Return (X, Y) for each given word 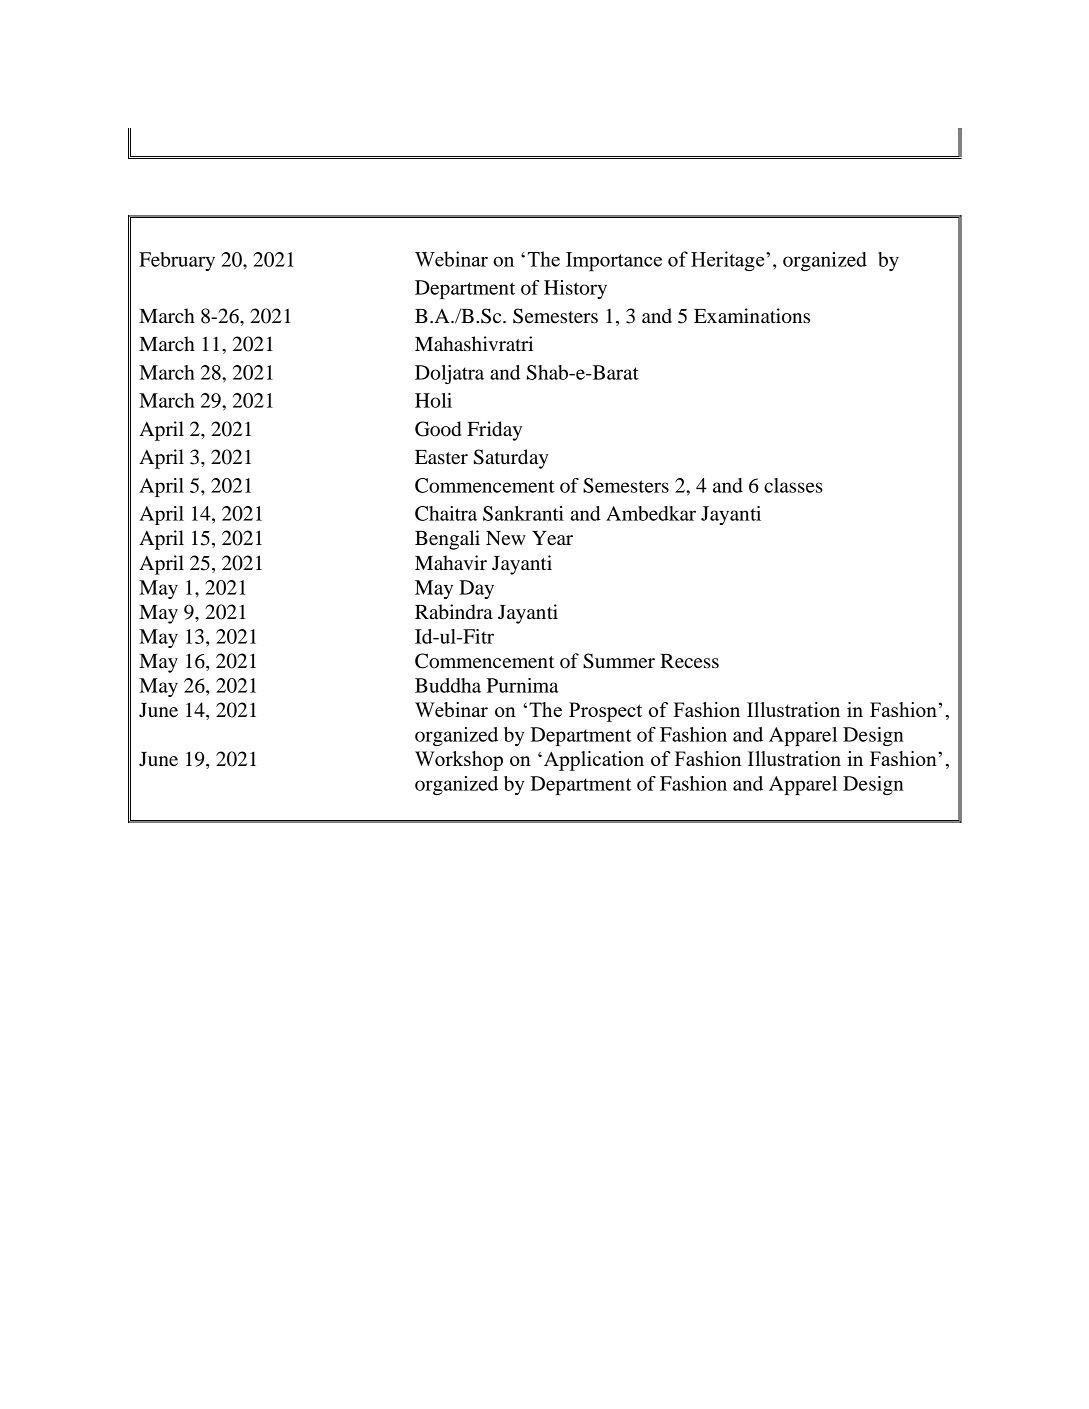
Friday (494, 431)
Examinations (752, 316)
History (575, 289)
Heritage (729, 261)
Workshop (459, 761)
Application (592, 761)
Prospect (605, 712)
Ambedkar (651, 513)
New (506, 538)
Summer (619, 661)
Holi (433, 400)
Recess (689, 661)
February (177, 261)
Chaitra (446, 513)
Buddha (448, 685)
